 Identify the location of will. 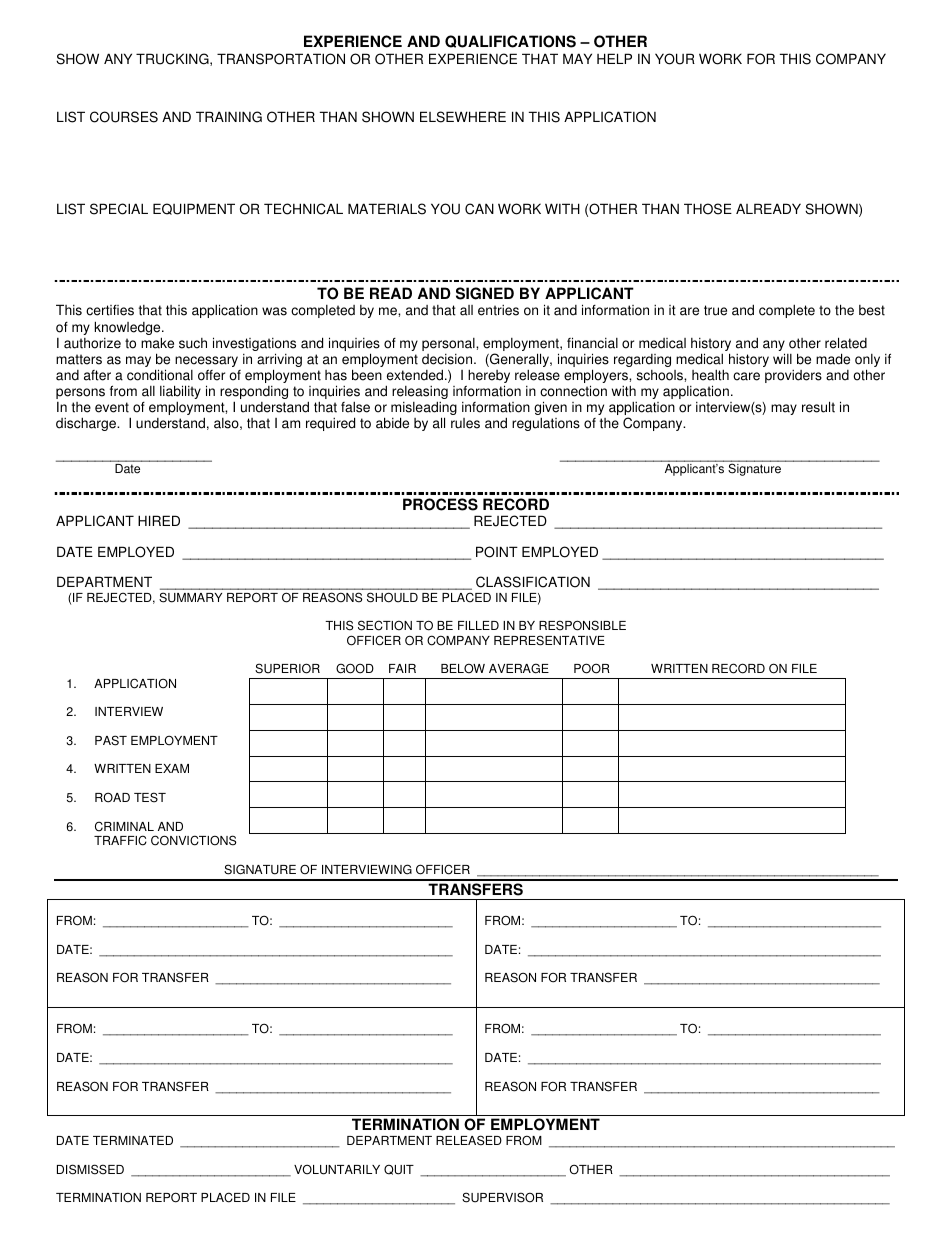
(782, 358).
